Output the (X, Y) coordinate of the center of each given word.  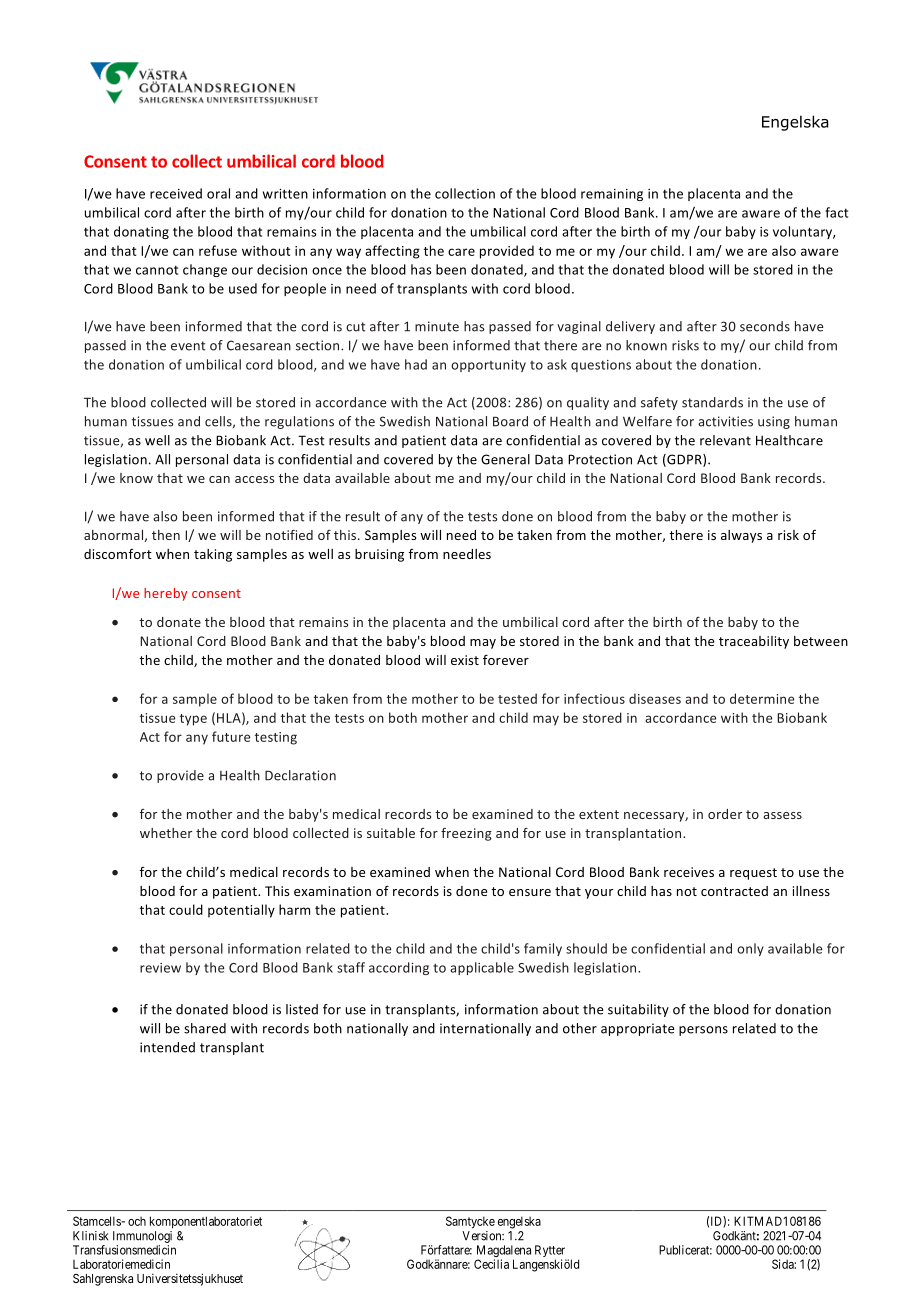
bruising (379, 555)
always (741, 536)
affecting (392, 252)
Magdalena (504, 1252)
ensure (530, 892)
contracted (734, 891)
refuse (218, 250)
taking (213, 555)
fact (836, 212)
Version (483, 1236)
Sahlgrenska (103, 1280)
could (186, 909)
